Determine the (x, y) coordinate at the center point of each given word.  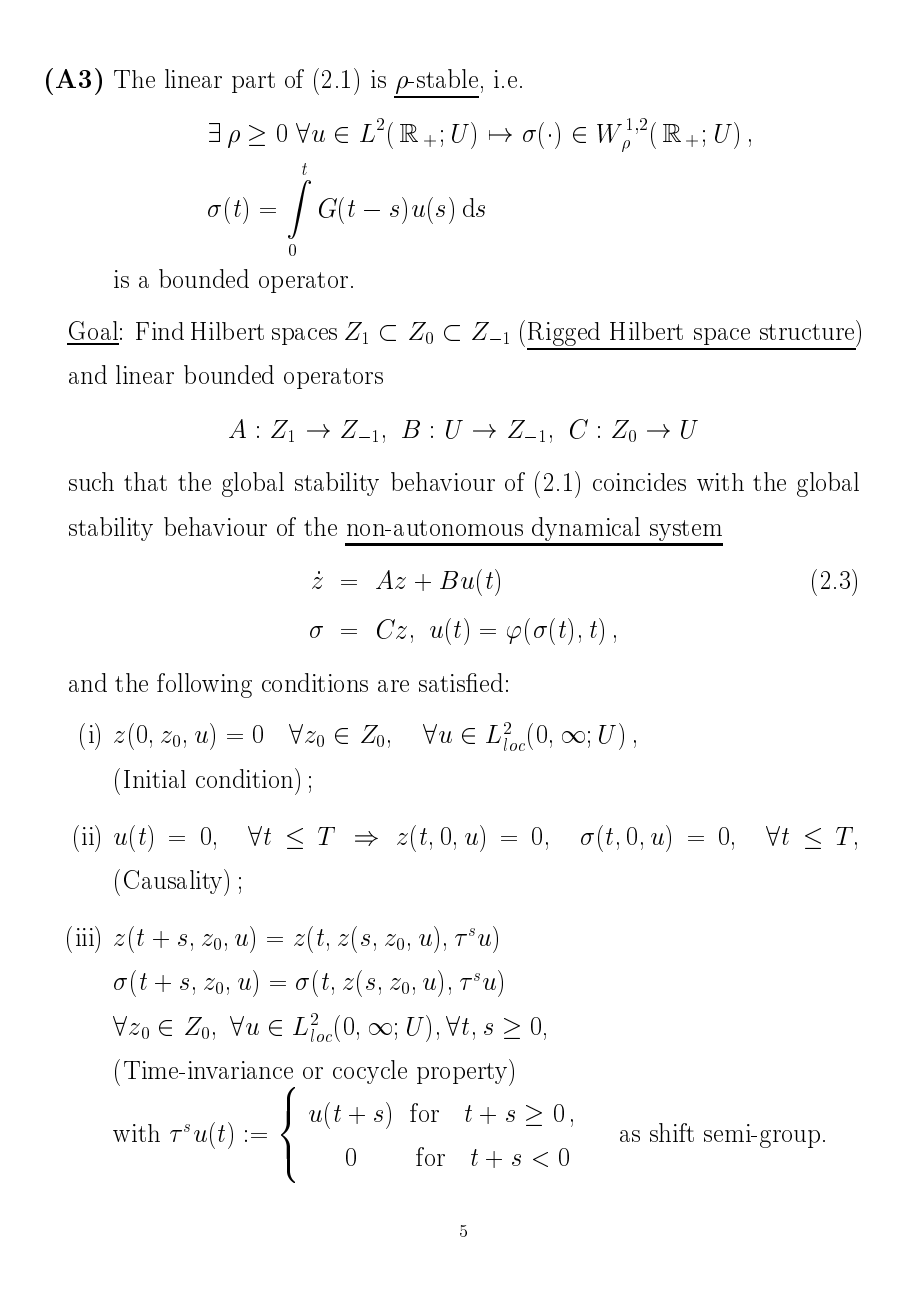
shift (672, 1132)
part (253, 82)
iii (86, 936)
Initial (155, 779)
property (463, 1074)
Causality (175, 882)
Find (160, 331)
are (393, 686)
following (204, 685)
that (145, 481)
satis (443, 683)
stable (447, 78)
